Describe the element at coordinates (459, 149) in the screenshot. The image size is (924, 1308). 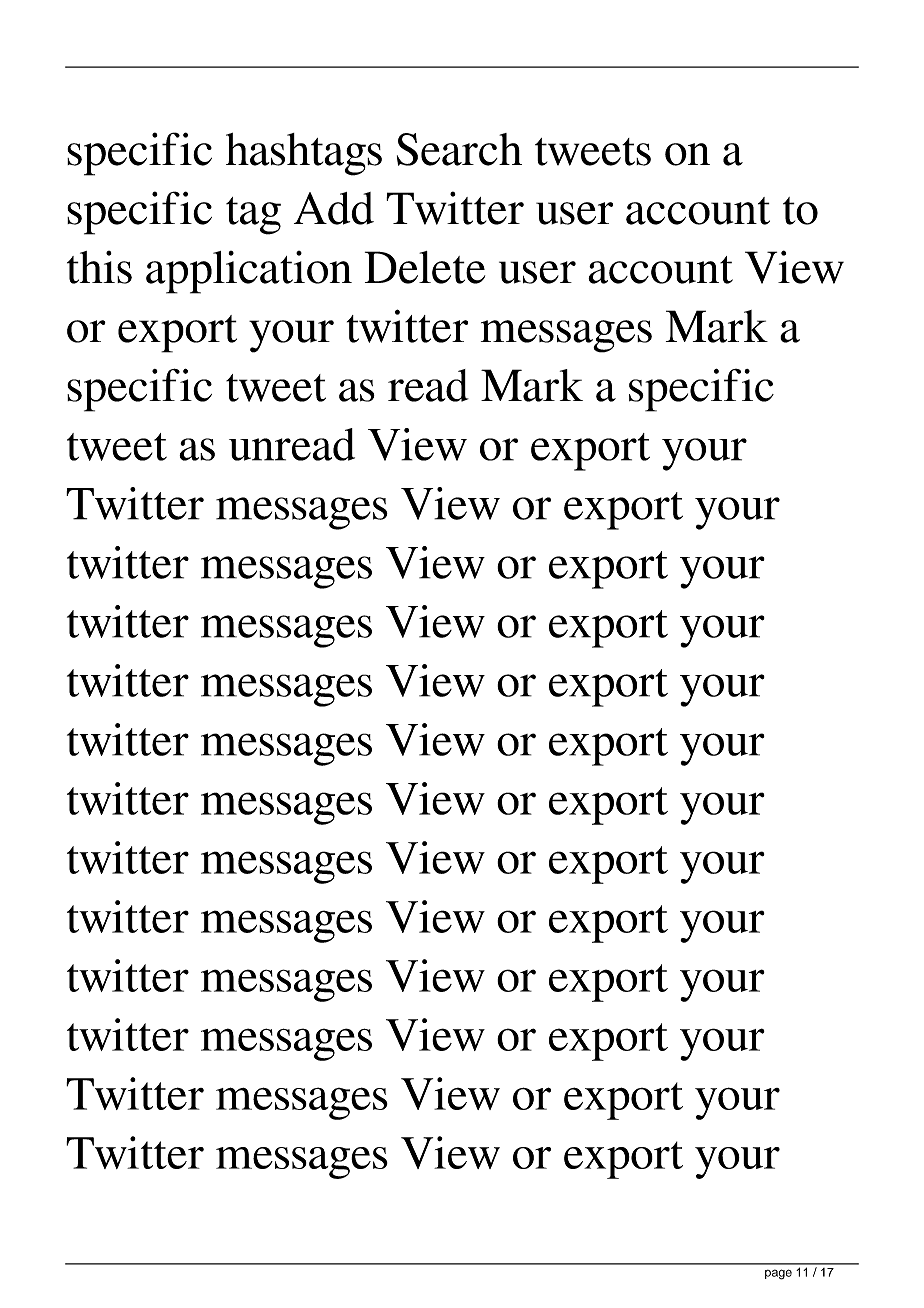
I see `Search` at that location.
